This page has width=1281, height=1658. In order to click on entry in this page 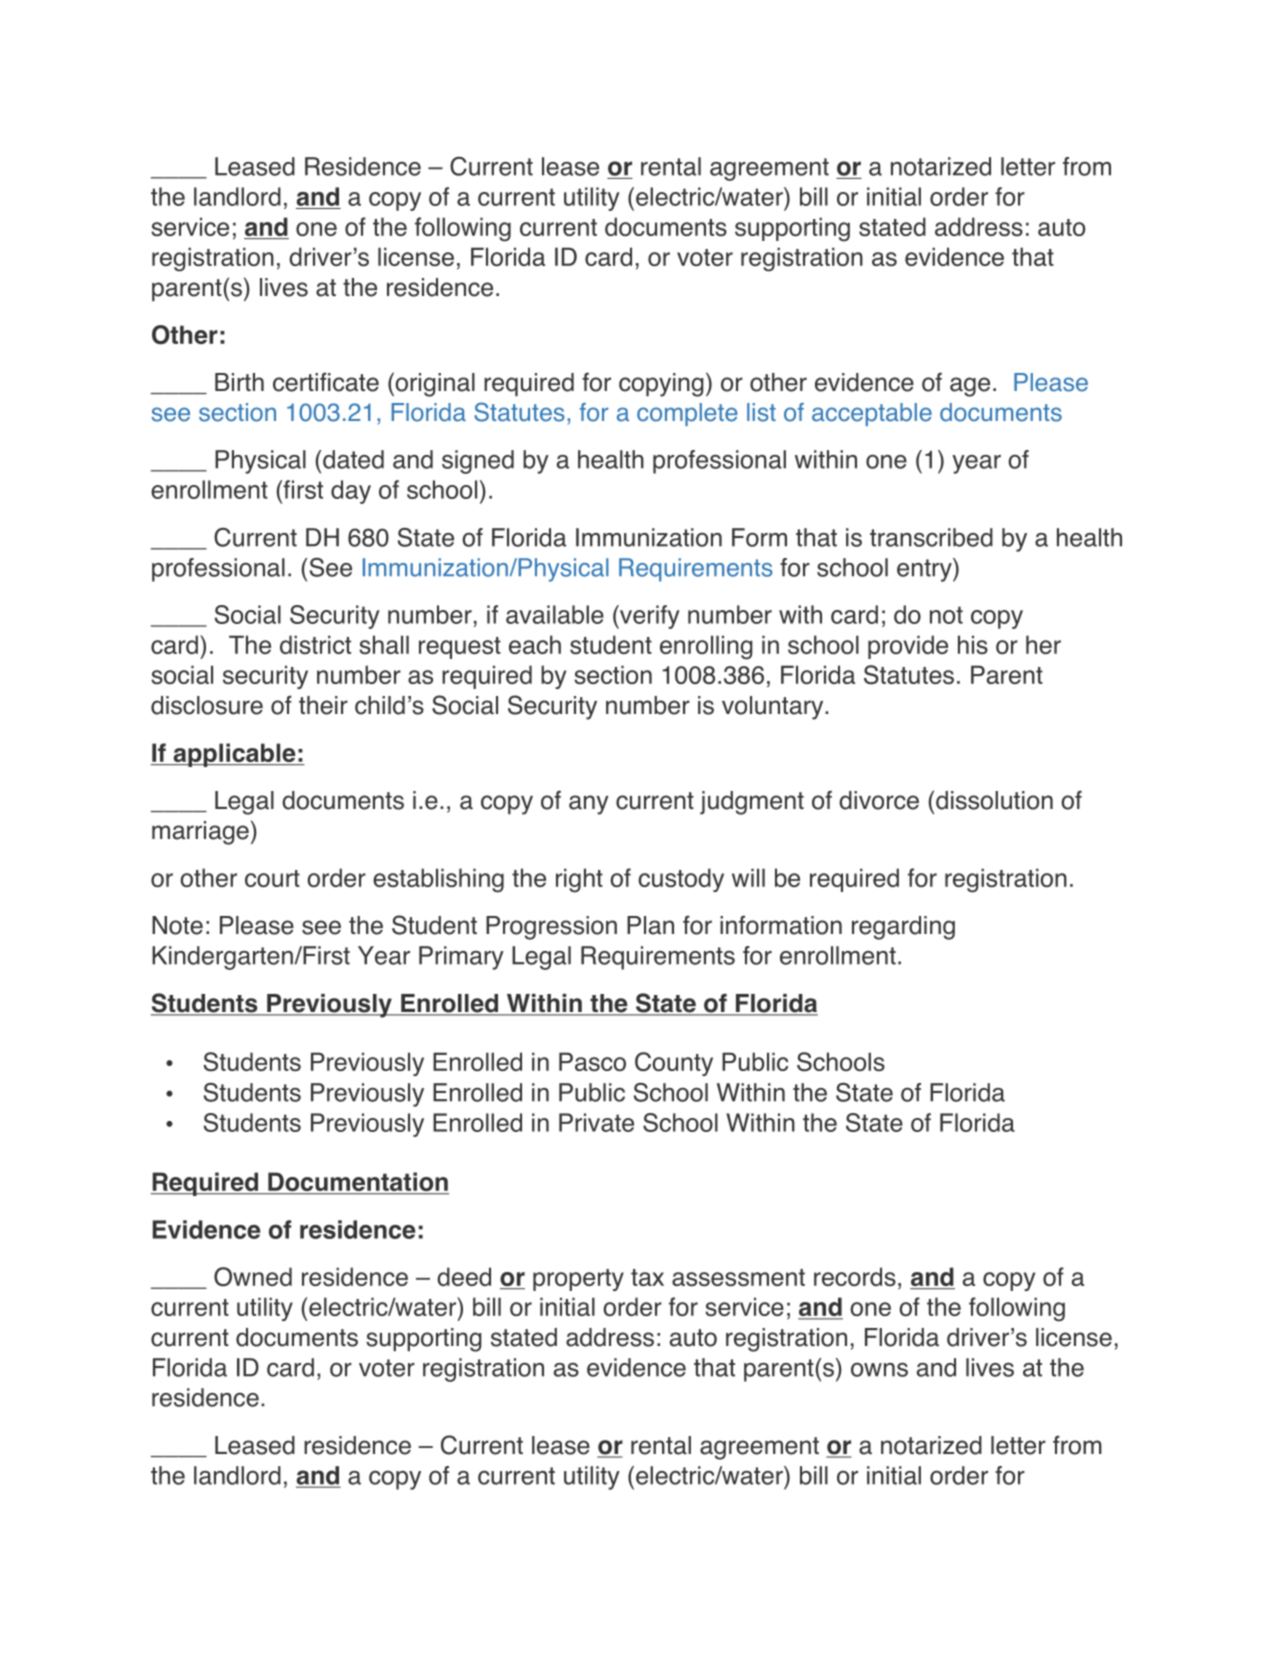, I will do `click(925, 570)`.
